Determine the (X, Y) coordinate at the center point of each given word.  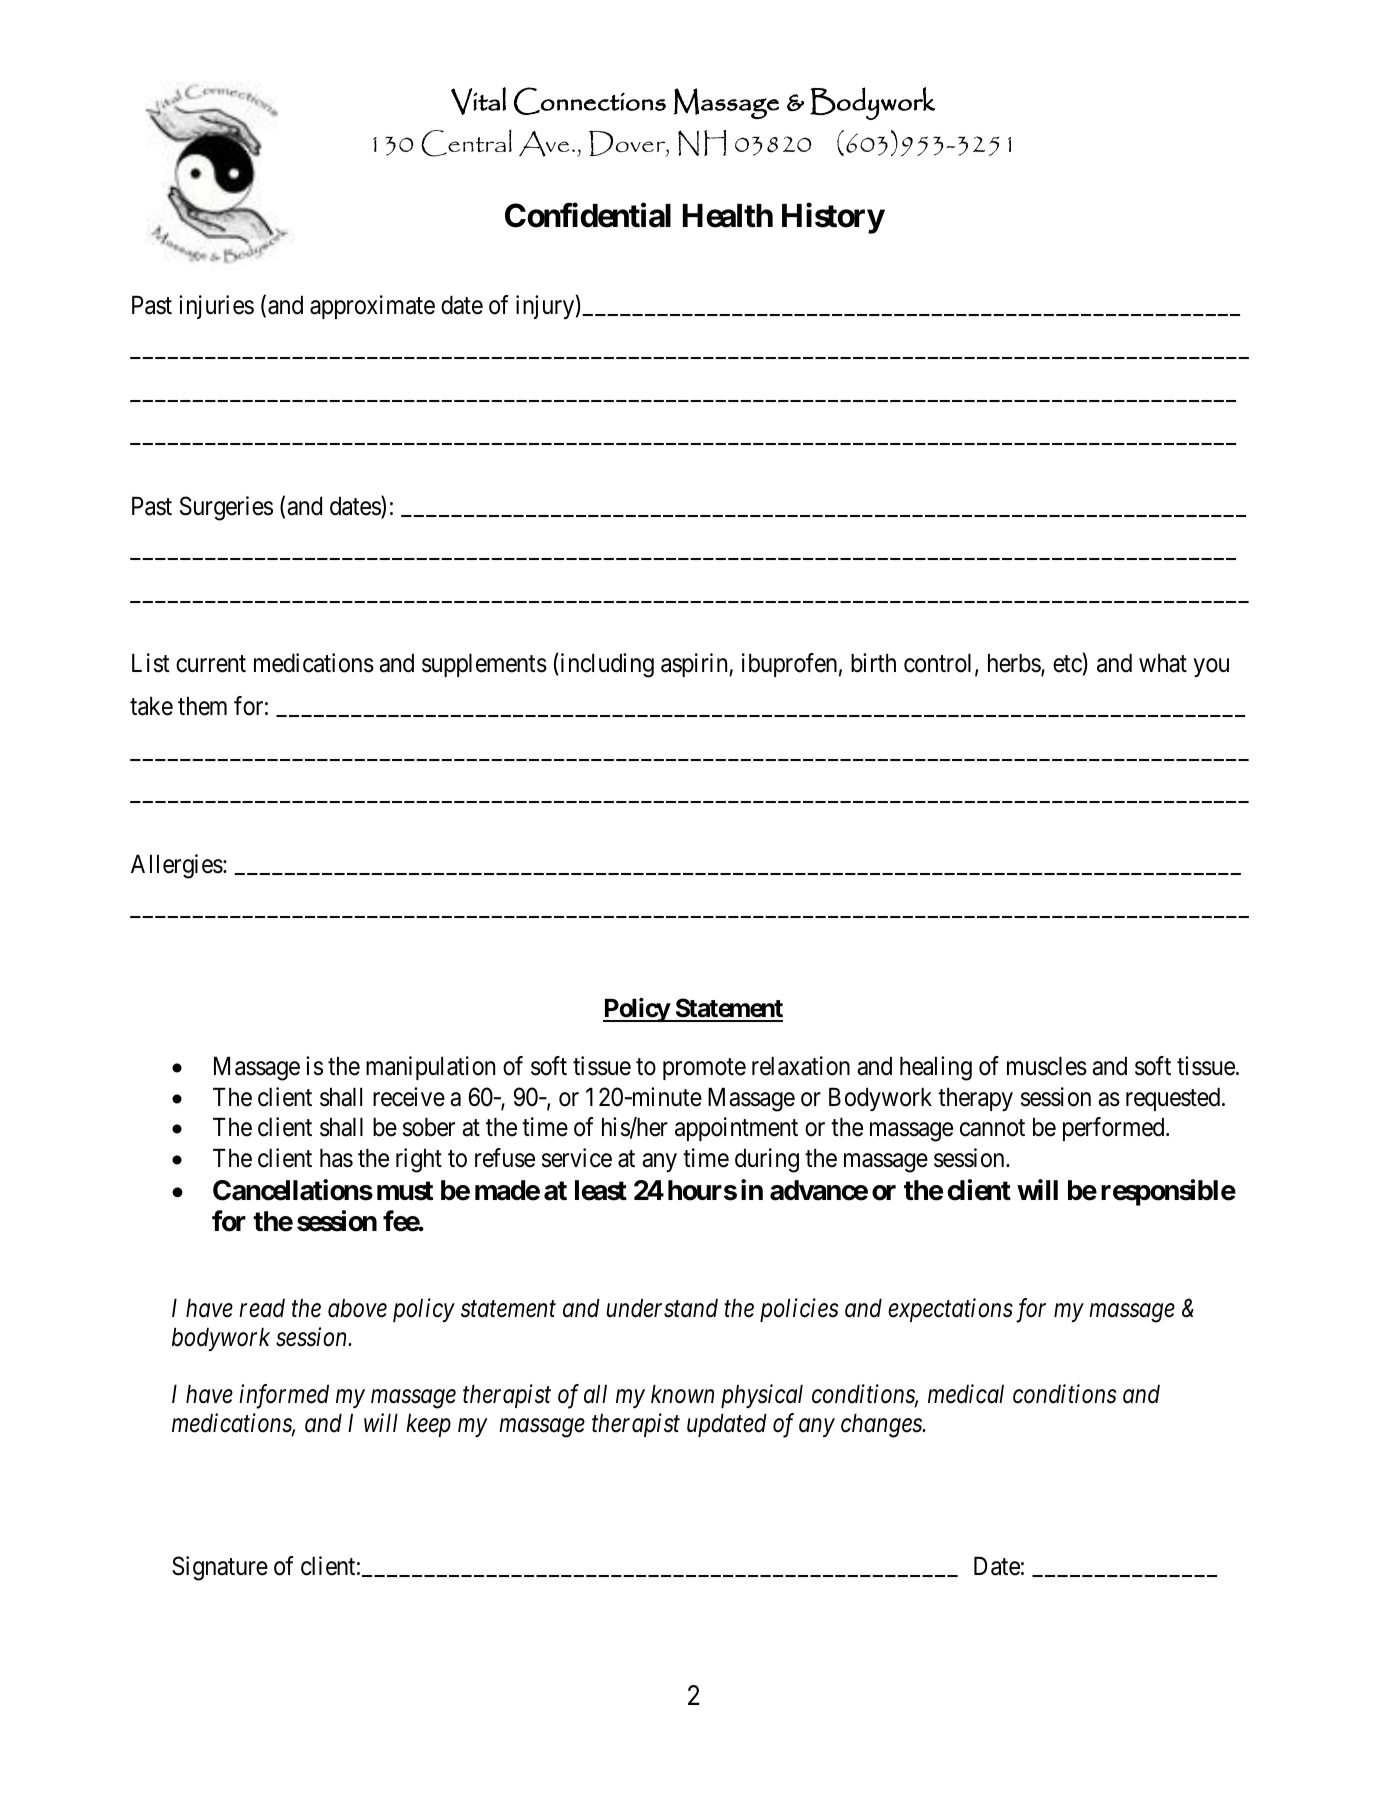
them (202, 706)
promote (704, 1069)
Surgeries (226, 508)
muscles (1047, 1066)
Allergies (177, 866)
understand (662, 1308)
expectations (950, 1310)
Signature (220, 1568)
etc (1067, 664)
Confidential (588, 215)
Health (728, 216)
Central (466, 143)
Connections (590, 101)
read (262, 1308)
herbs (1015, 665)
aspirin (695, 665)
